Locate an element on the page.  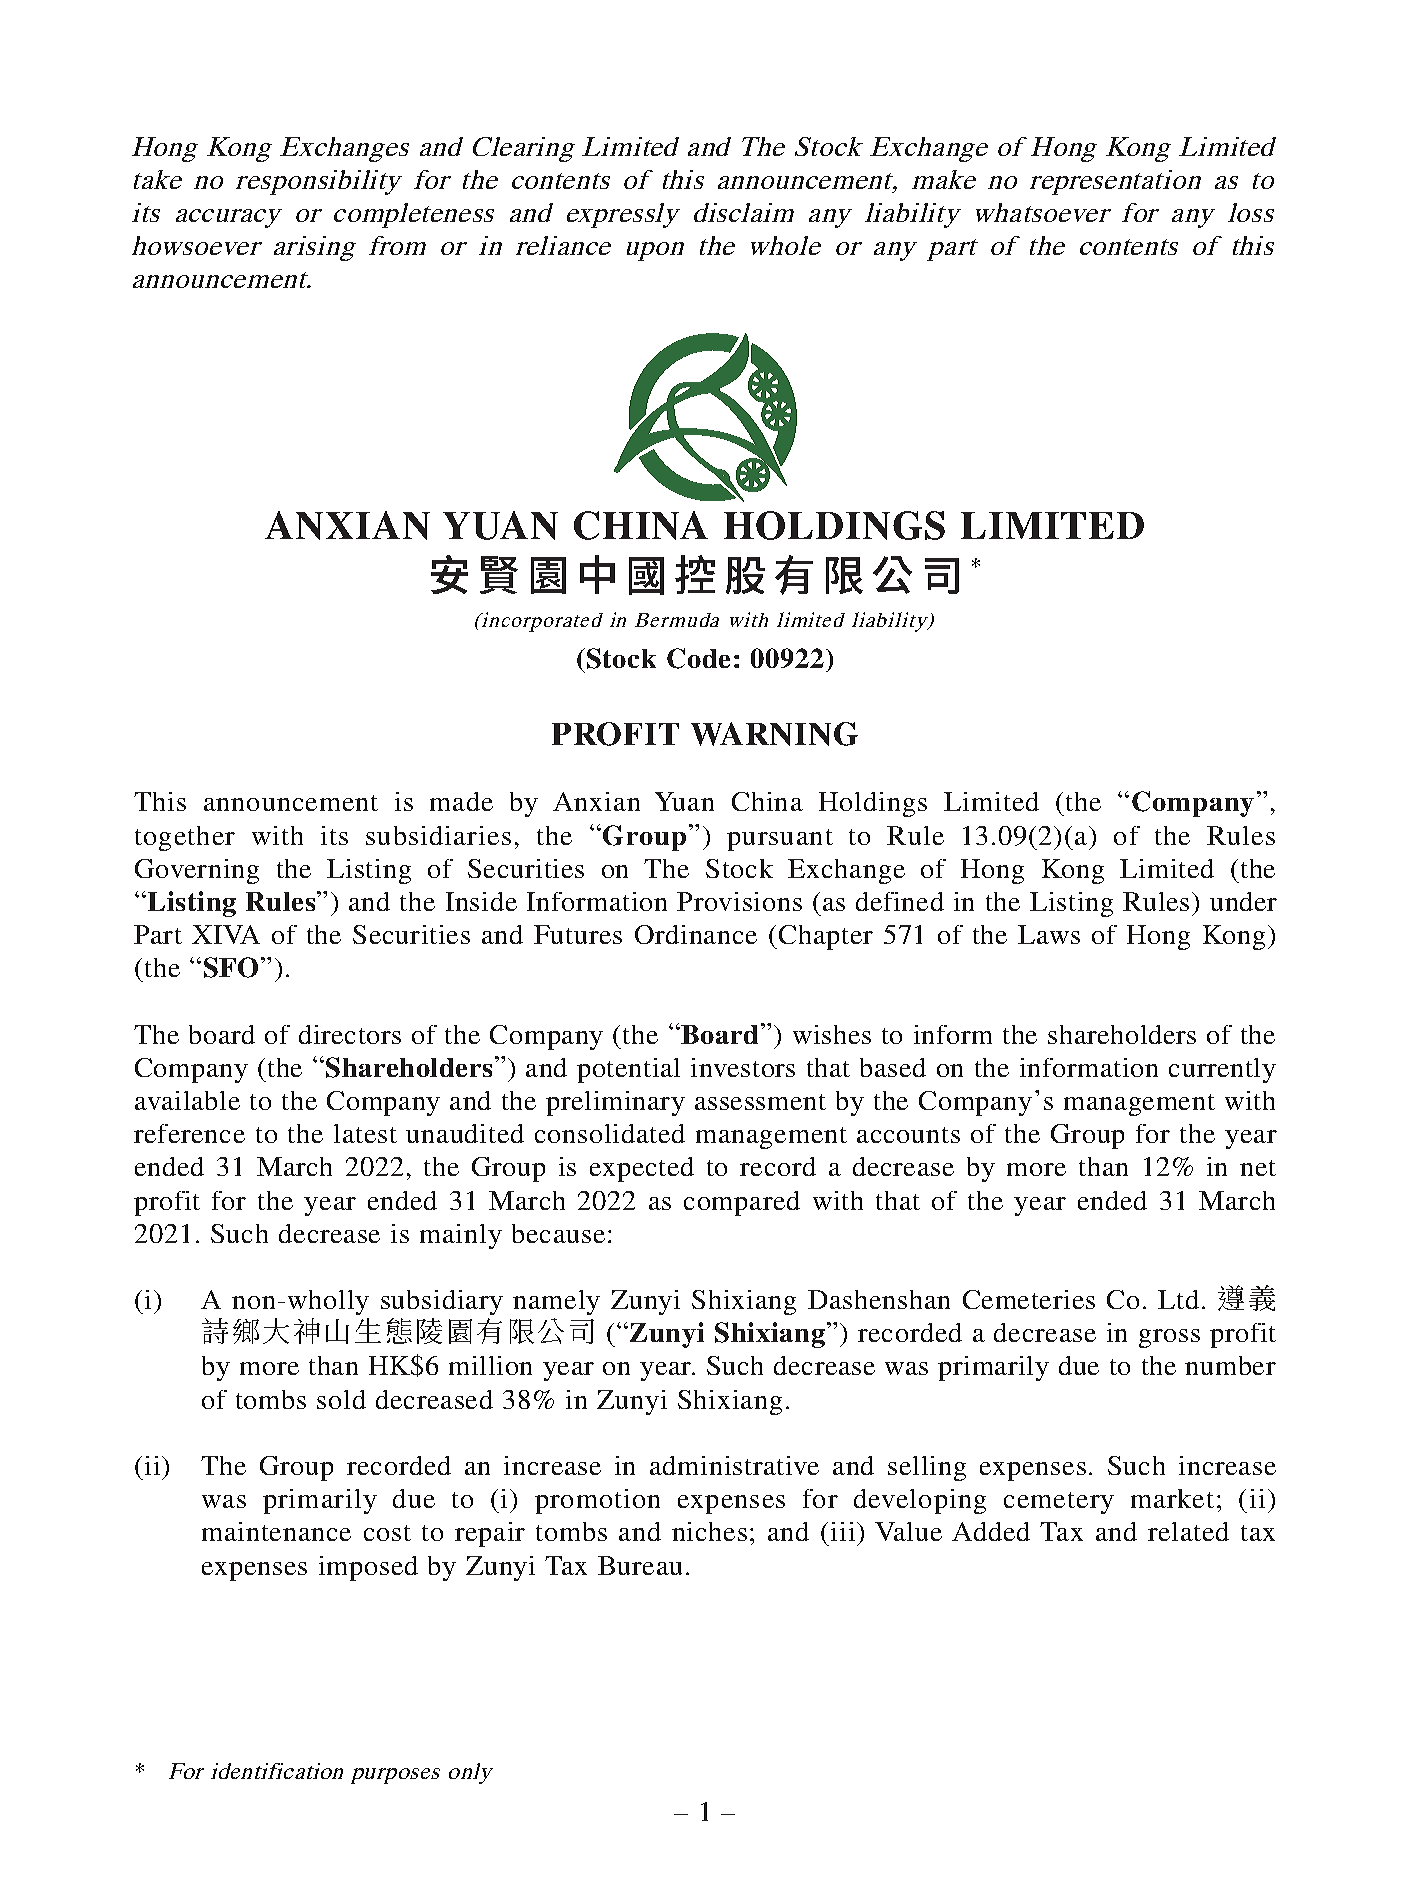
WARNING is located at coordinates (774, 734).
